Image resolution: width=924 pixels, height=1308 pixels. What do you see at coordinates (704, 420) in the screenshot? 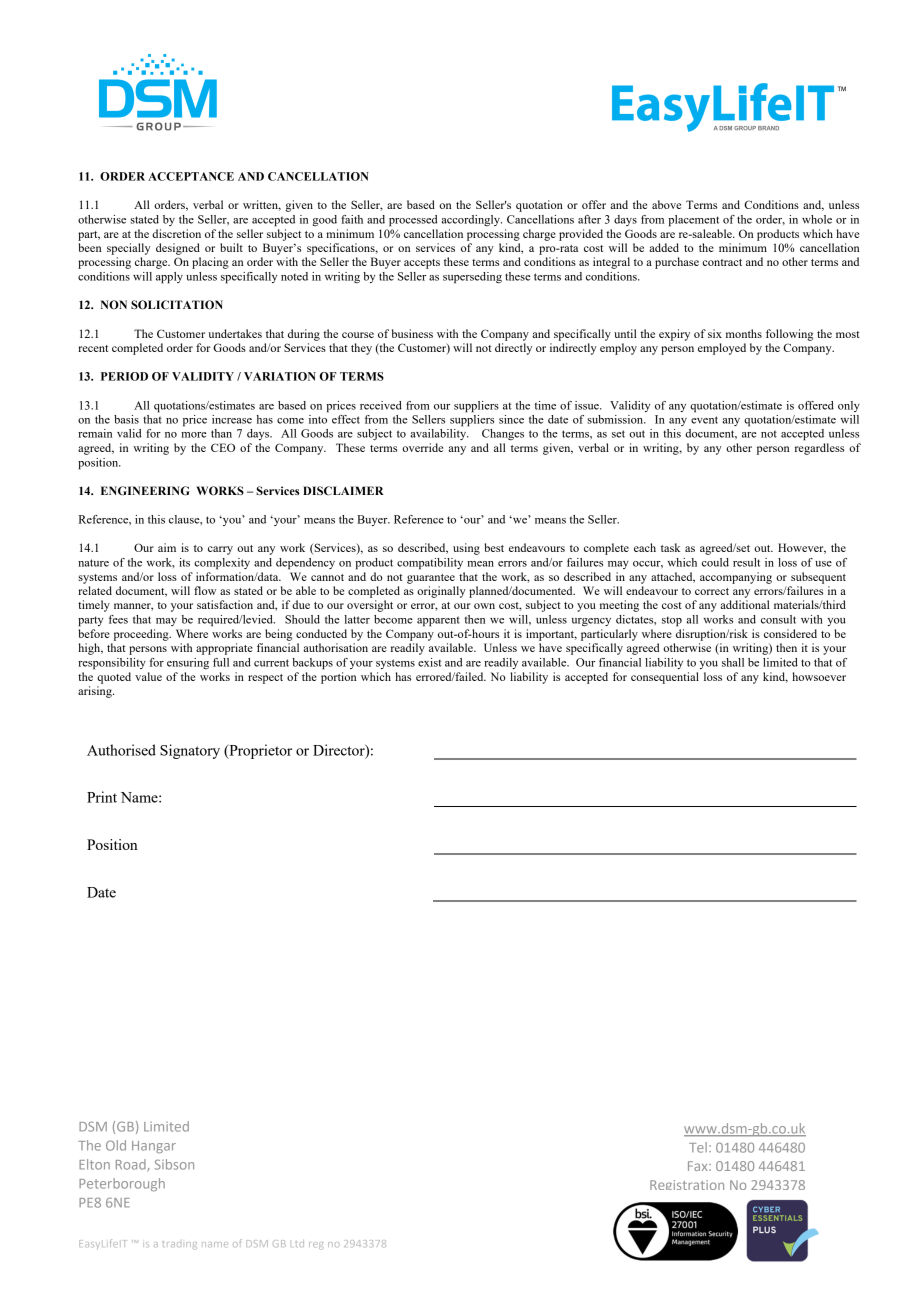
I see `event` at bounding box center [704, 420].
